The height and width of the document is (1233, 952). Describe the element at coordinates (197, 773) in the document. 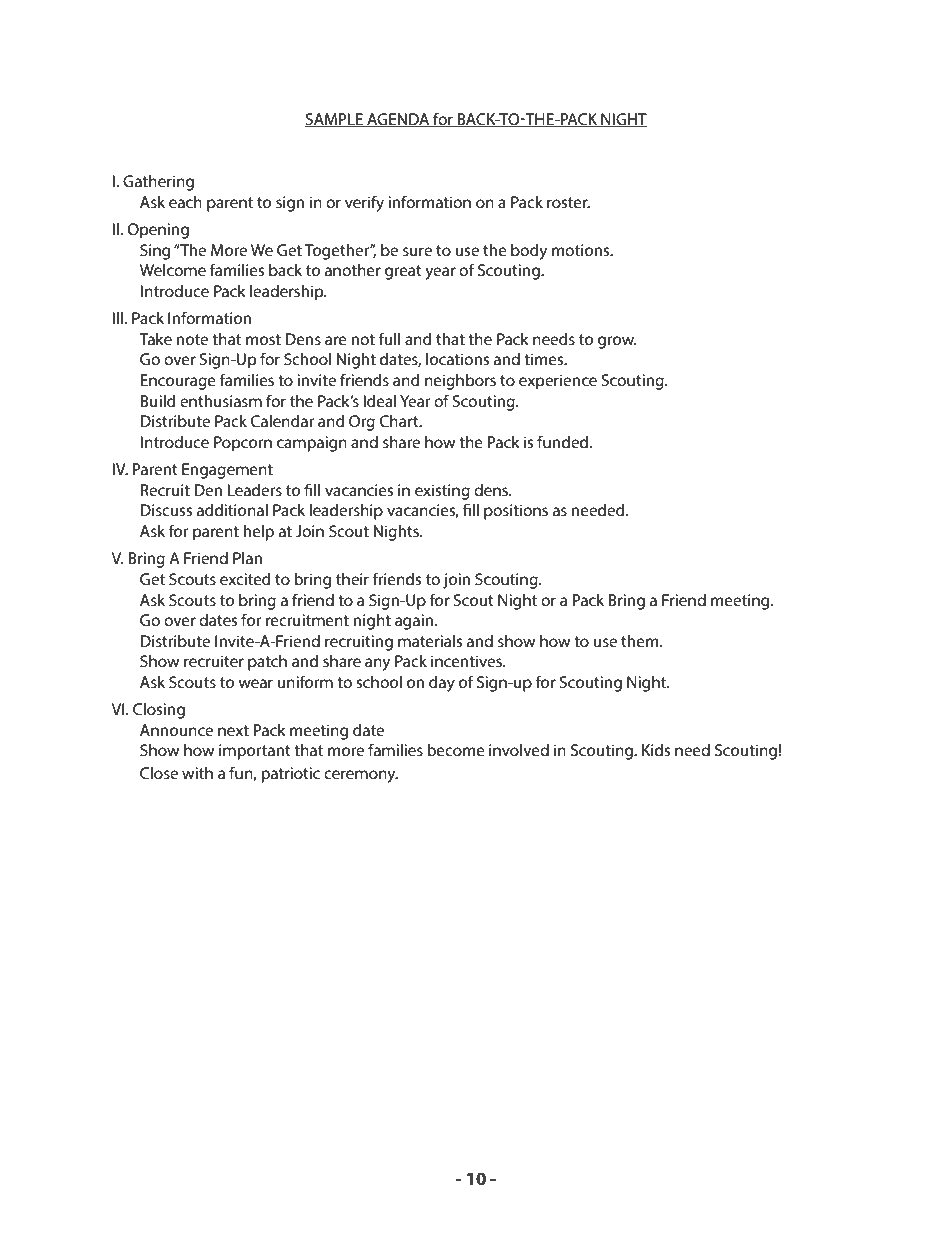

I see `with` at that location.
